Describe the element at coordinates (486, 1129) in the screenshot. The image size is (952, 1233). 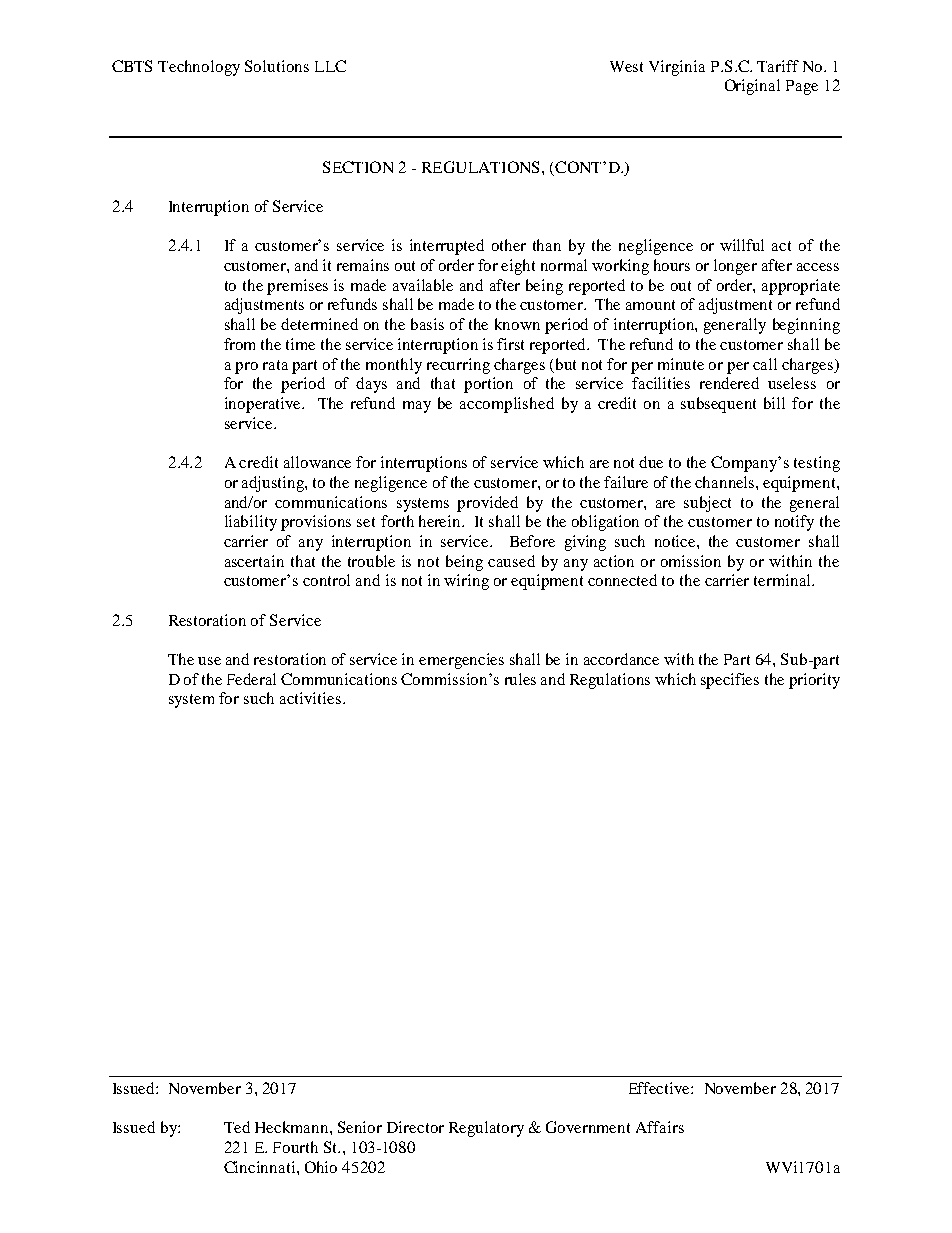
I see `Regulatory` at that location.
